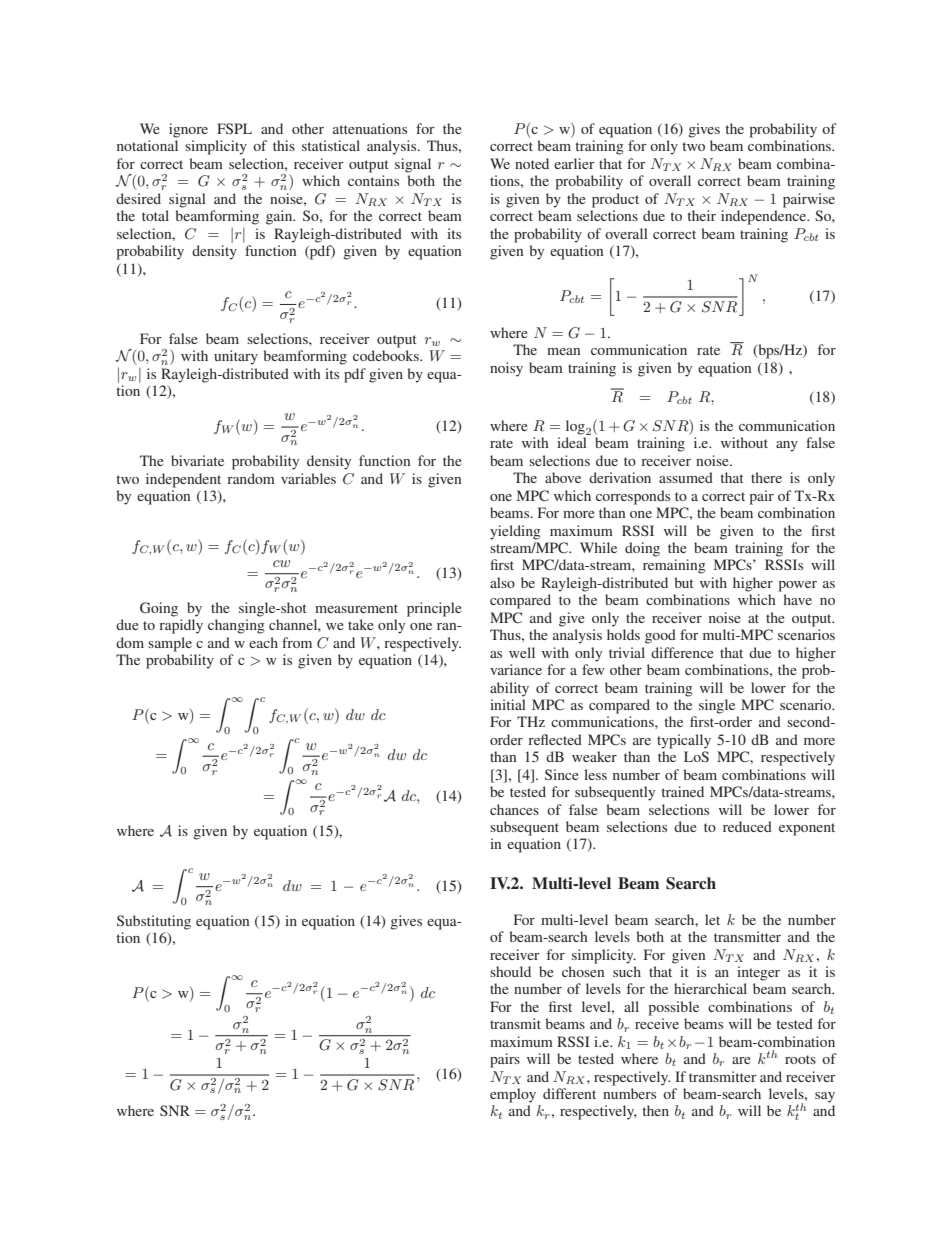  I want to click on independence, so click(765, 217).
